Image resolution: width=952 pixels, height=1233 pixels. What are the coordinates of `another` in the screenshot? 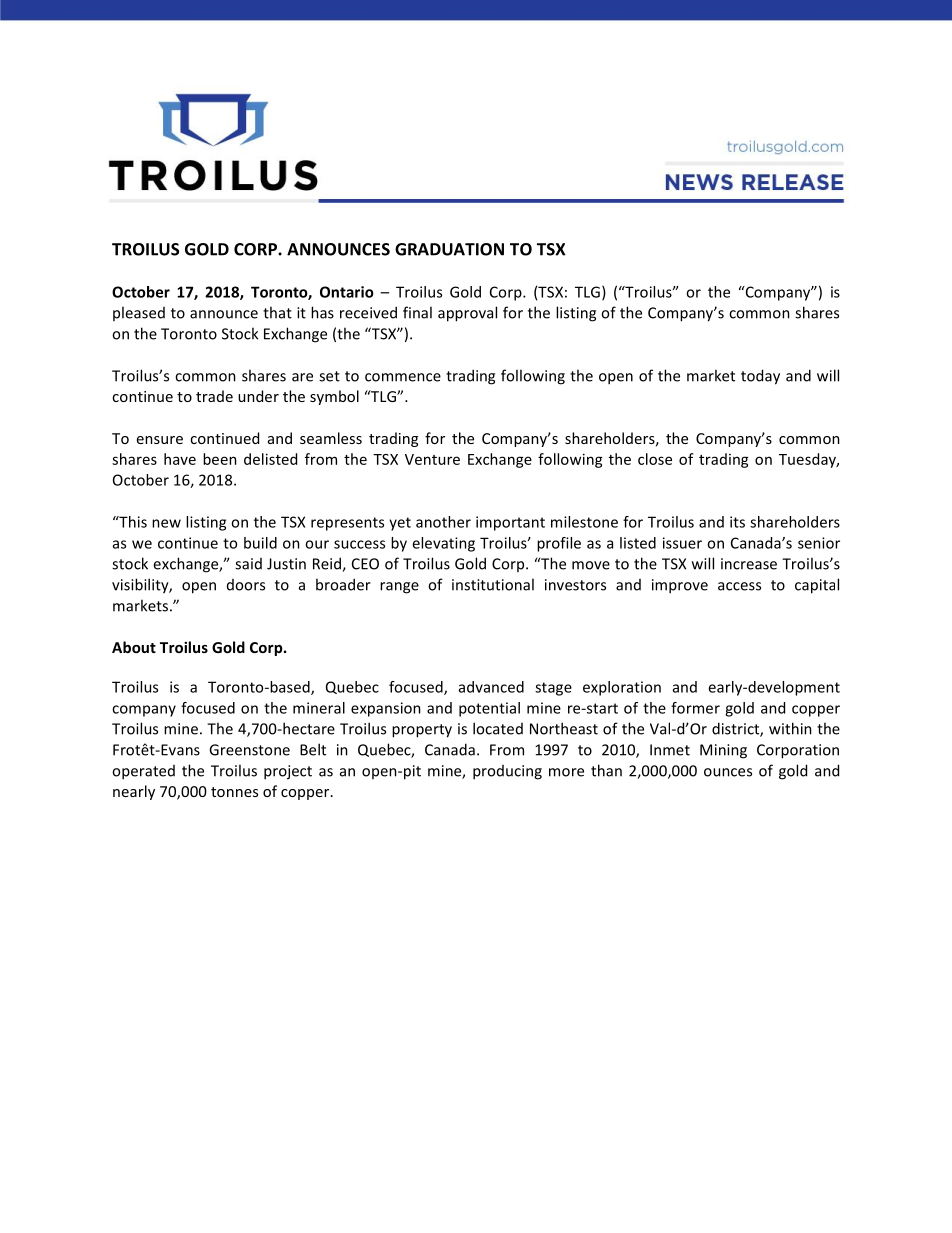 It's located at (443, 522).
